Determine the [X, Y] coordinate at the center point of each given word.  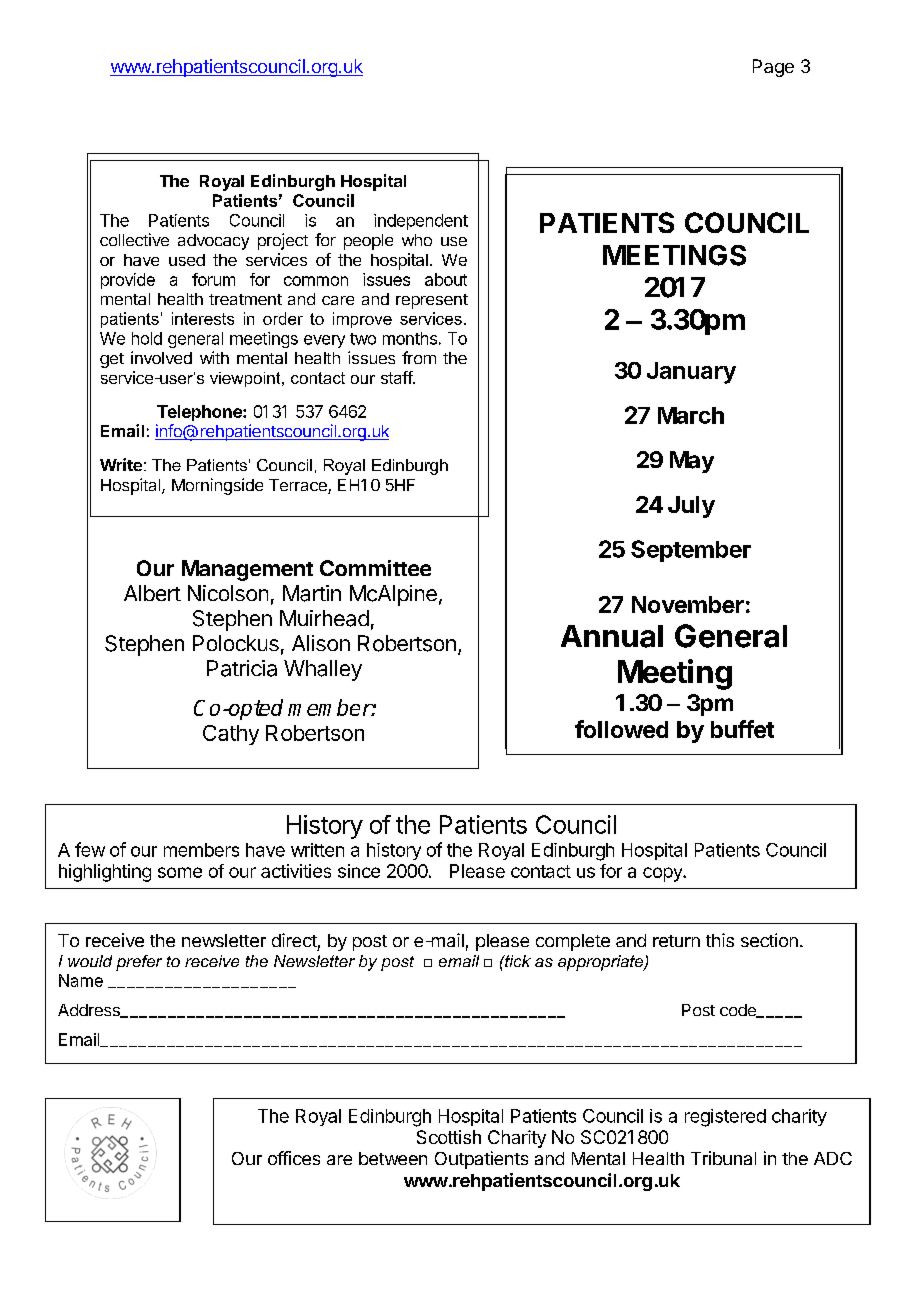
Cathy [231, 735]
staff [397, 377]
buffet [742, 729]
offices [294, 1158]
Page [773, 68]
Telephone [200, 413]
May [692, 462]
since [359, 871]
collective [134, 239]
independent [421, 222]
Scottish [449, 1137]
